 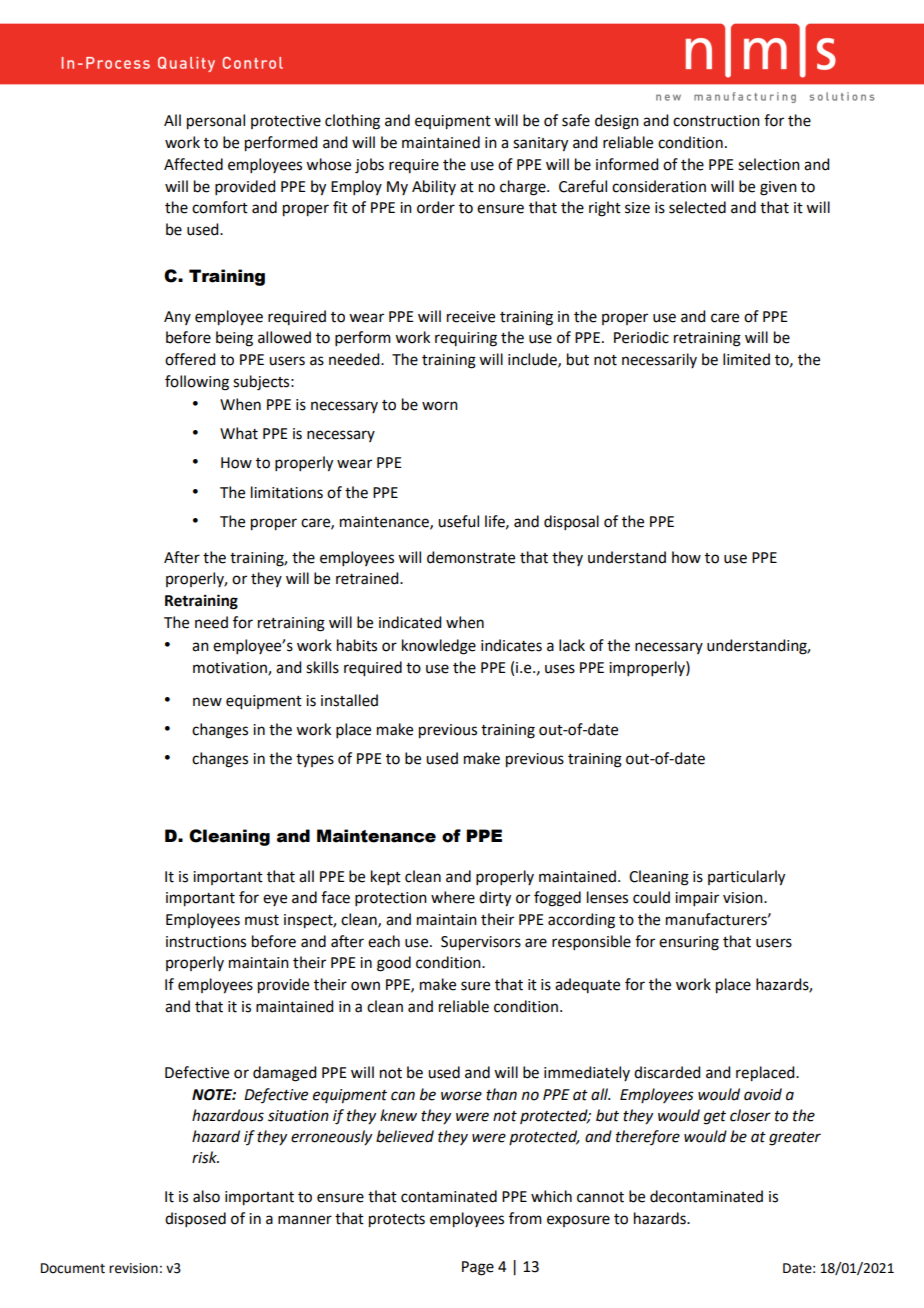 What do you see at coordinates (572, 645) in the document?
I see `lack` at bounding box center [572, 645].
